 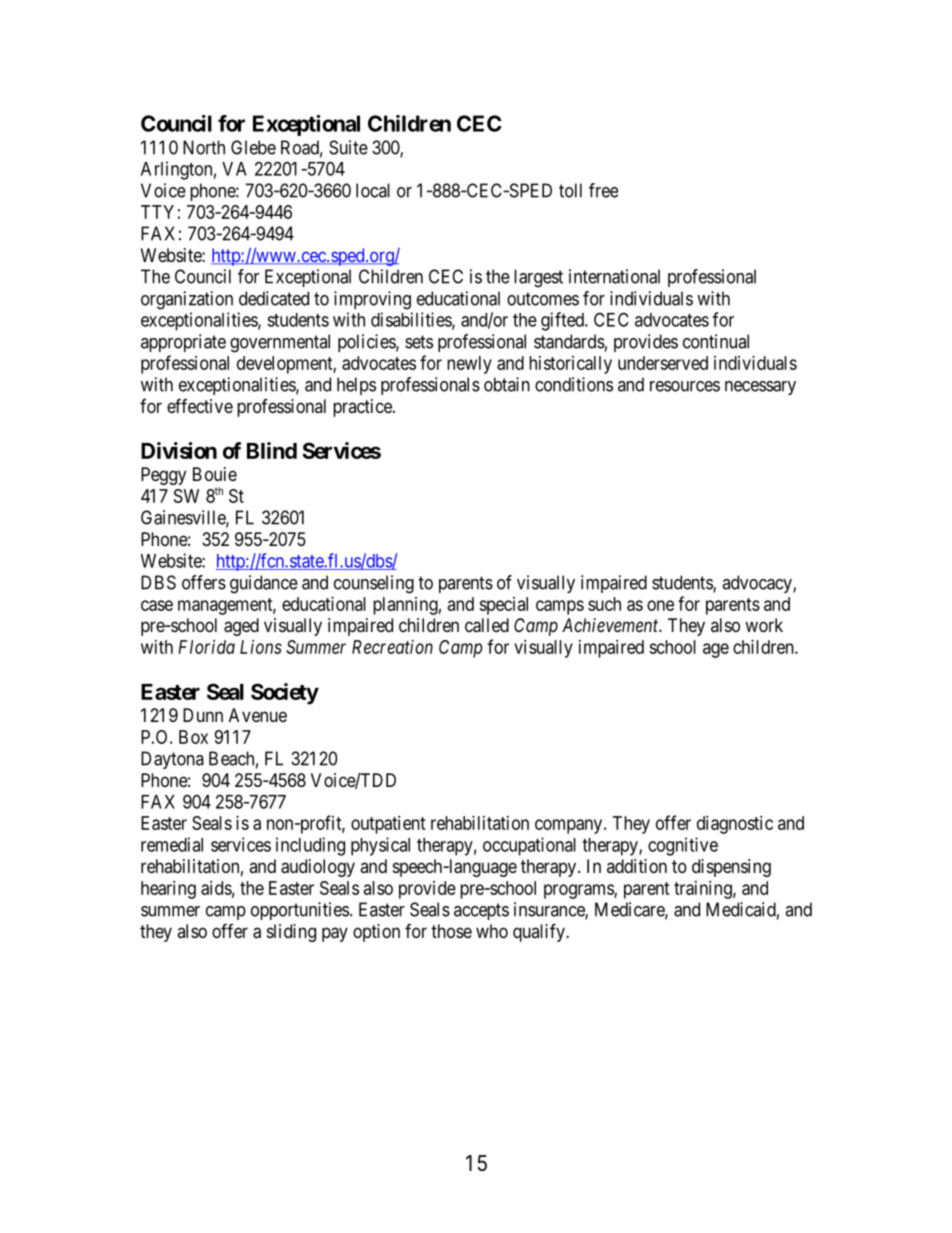 What do you see at coordinates (469, 365) in the image?
I see `newly` at bounding box center [469, 365].
